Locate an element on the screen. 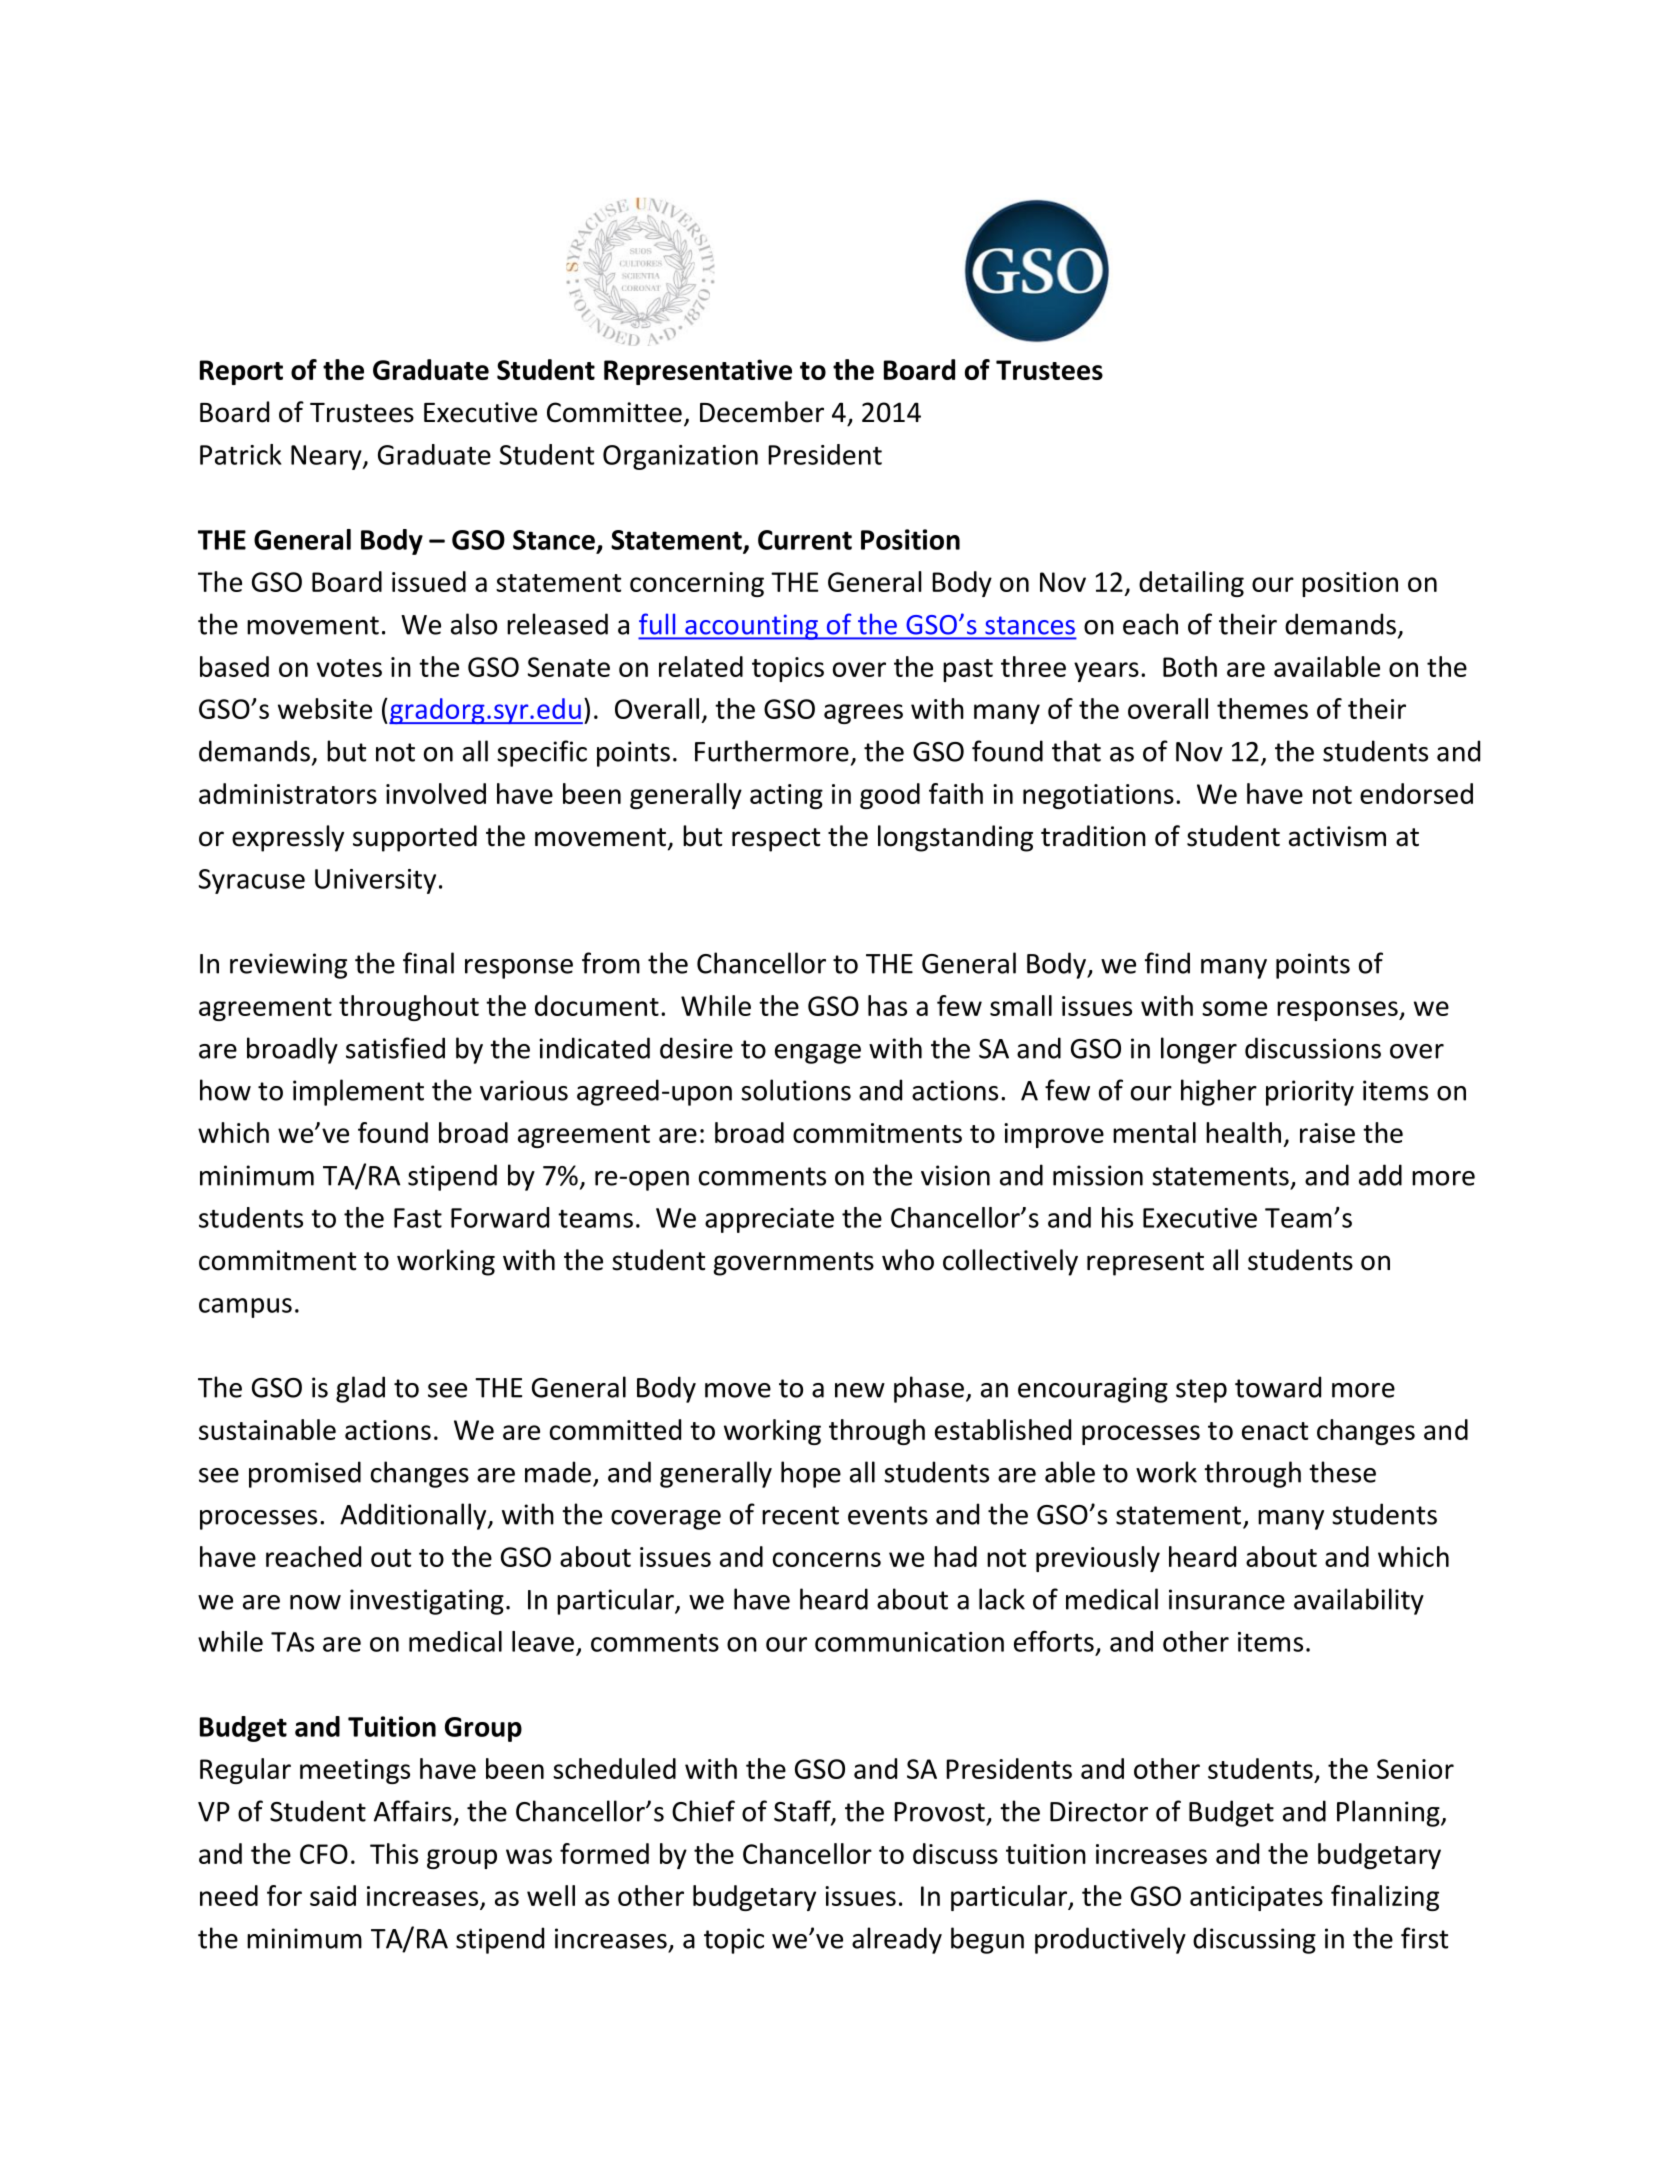 This screenshot has width=1680, height=2174. activism is located at coordinates (1337, 836).
